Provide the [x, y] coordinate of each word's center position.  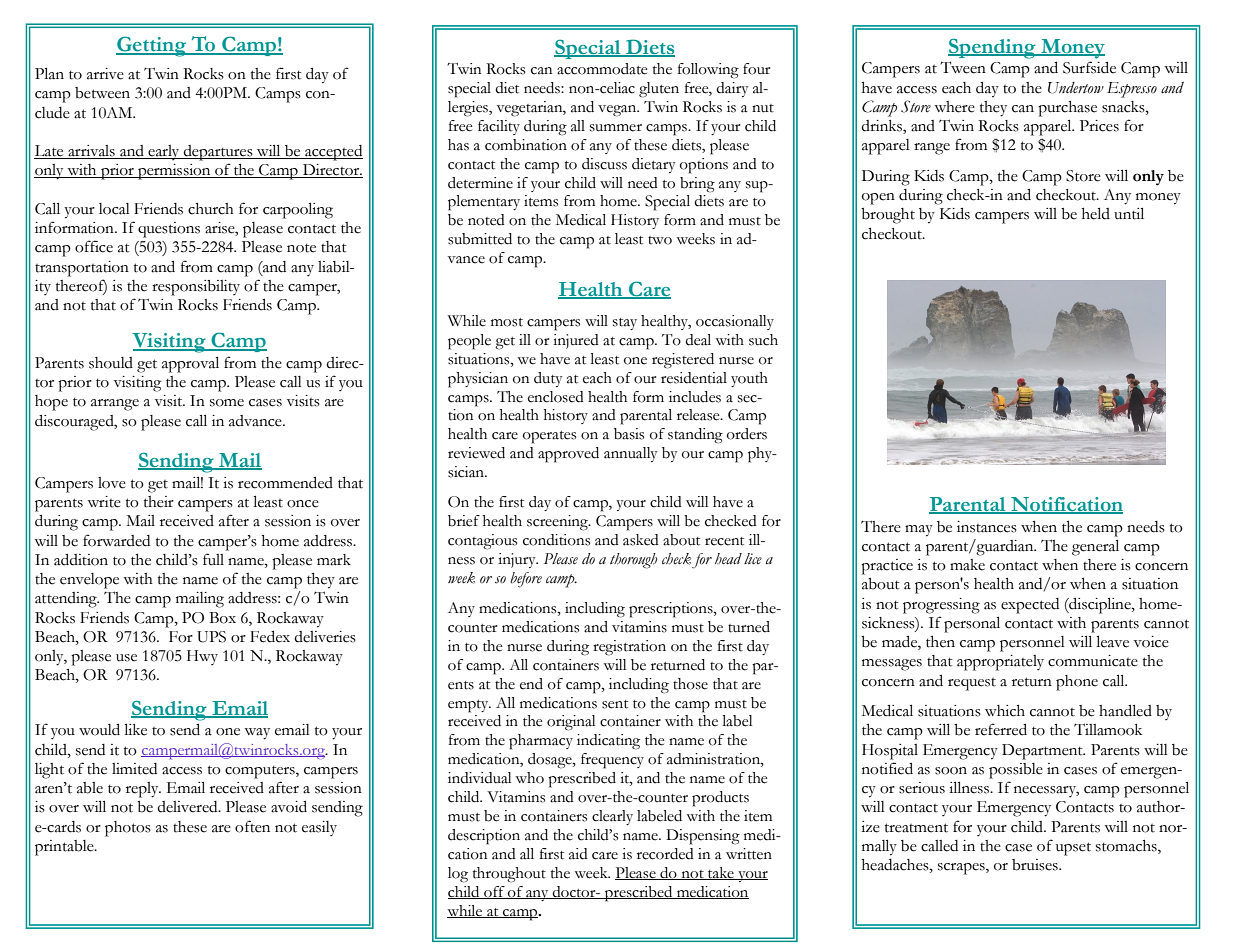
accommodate [602, 69]
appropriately [1000, 663]
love [112, 483]
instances [987, 527]
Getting [152, 46]
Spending [993, 48]
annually [631, 454]
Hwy [202, 657]
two [660, 240]
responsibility [196, 288]
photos [128, 829]
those [690, 684]
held [1096, 214]
